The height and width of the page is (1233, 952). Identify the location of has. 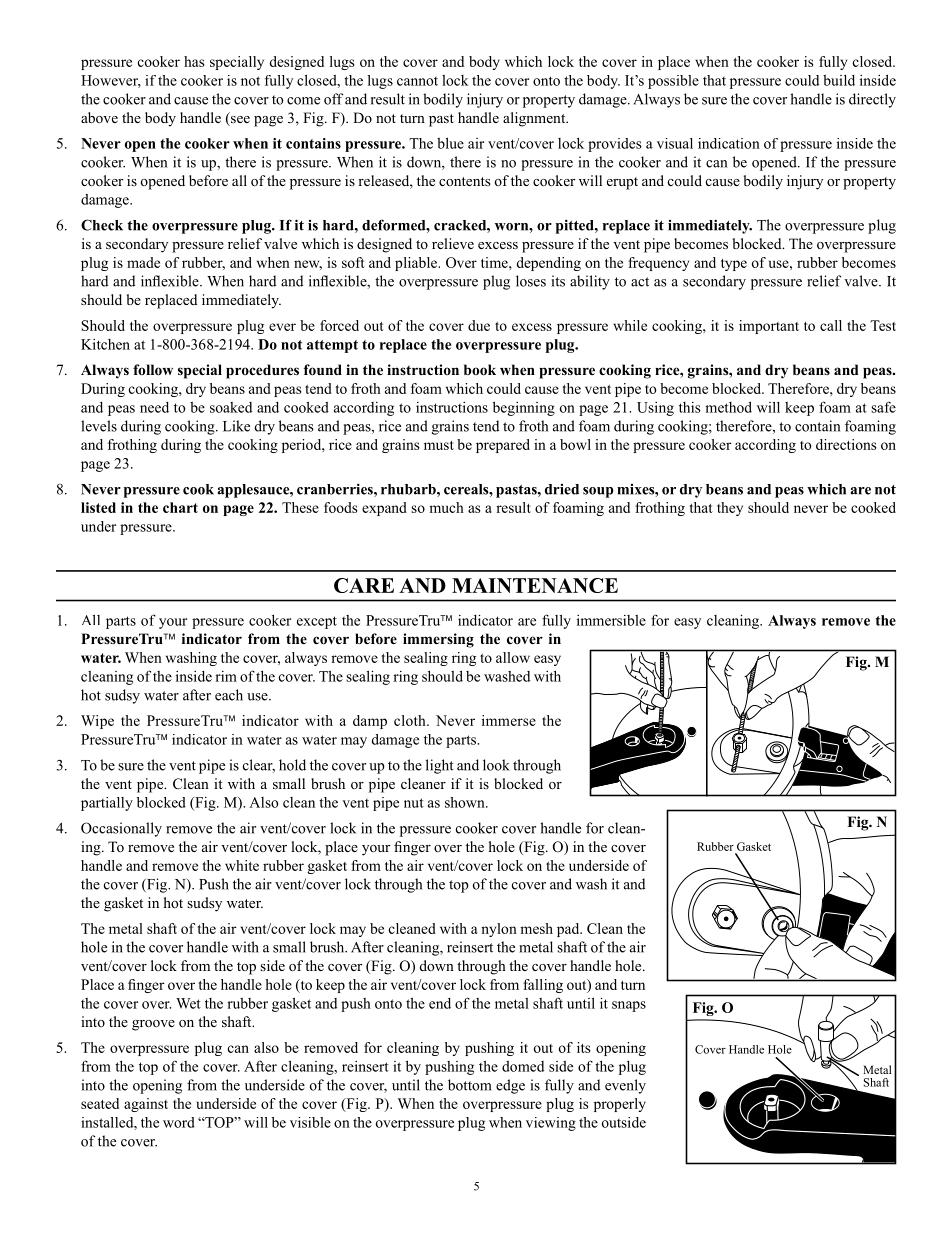
(194, 61).
